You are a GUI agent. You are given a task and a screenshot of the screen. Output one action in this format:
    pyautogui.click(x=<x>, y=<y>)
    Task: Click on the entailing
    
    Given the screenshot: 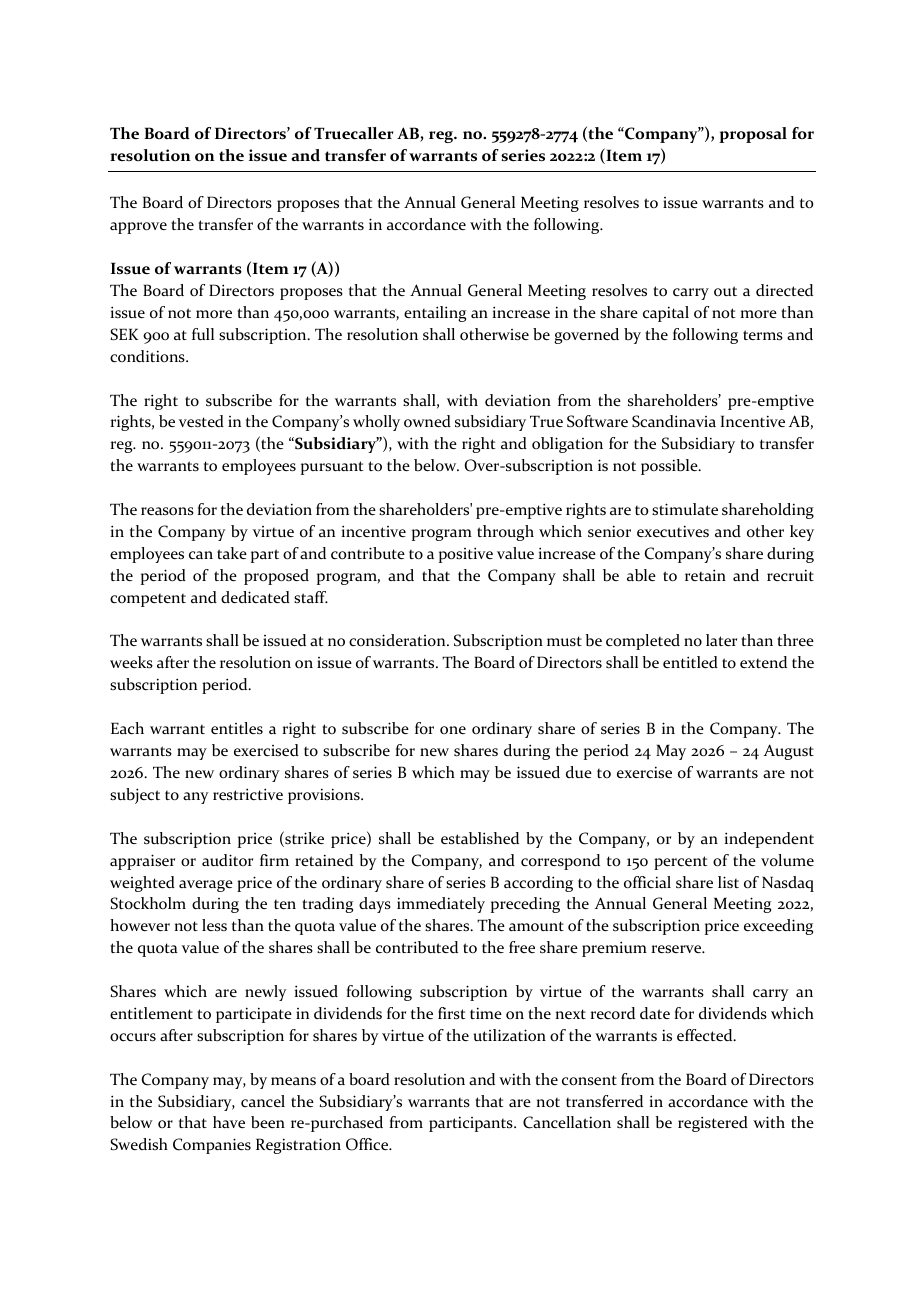 What is the action you would take?
    pyautogui.click(x=435, y=314)
